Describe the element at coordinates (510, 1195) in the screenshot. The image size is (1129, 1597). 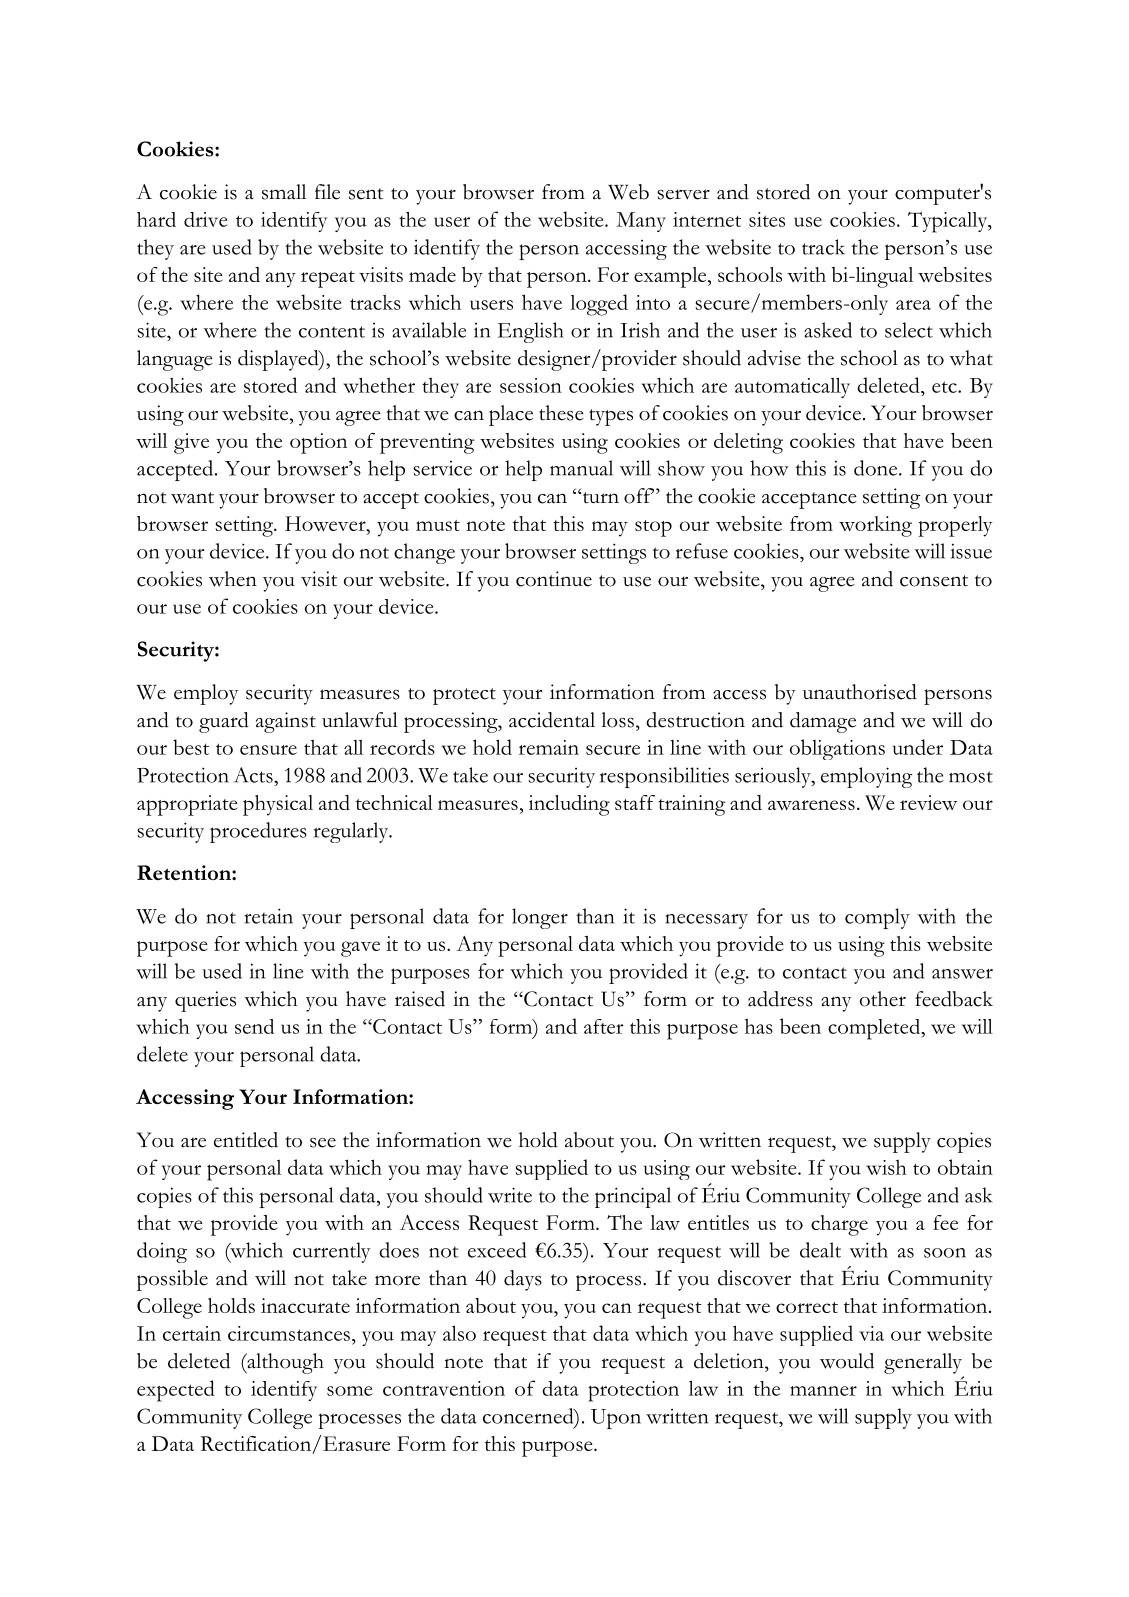
I see `write` at that location.
